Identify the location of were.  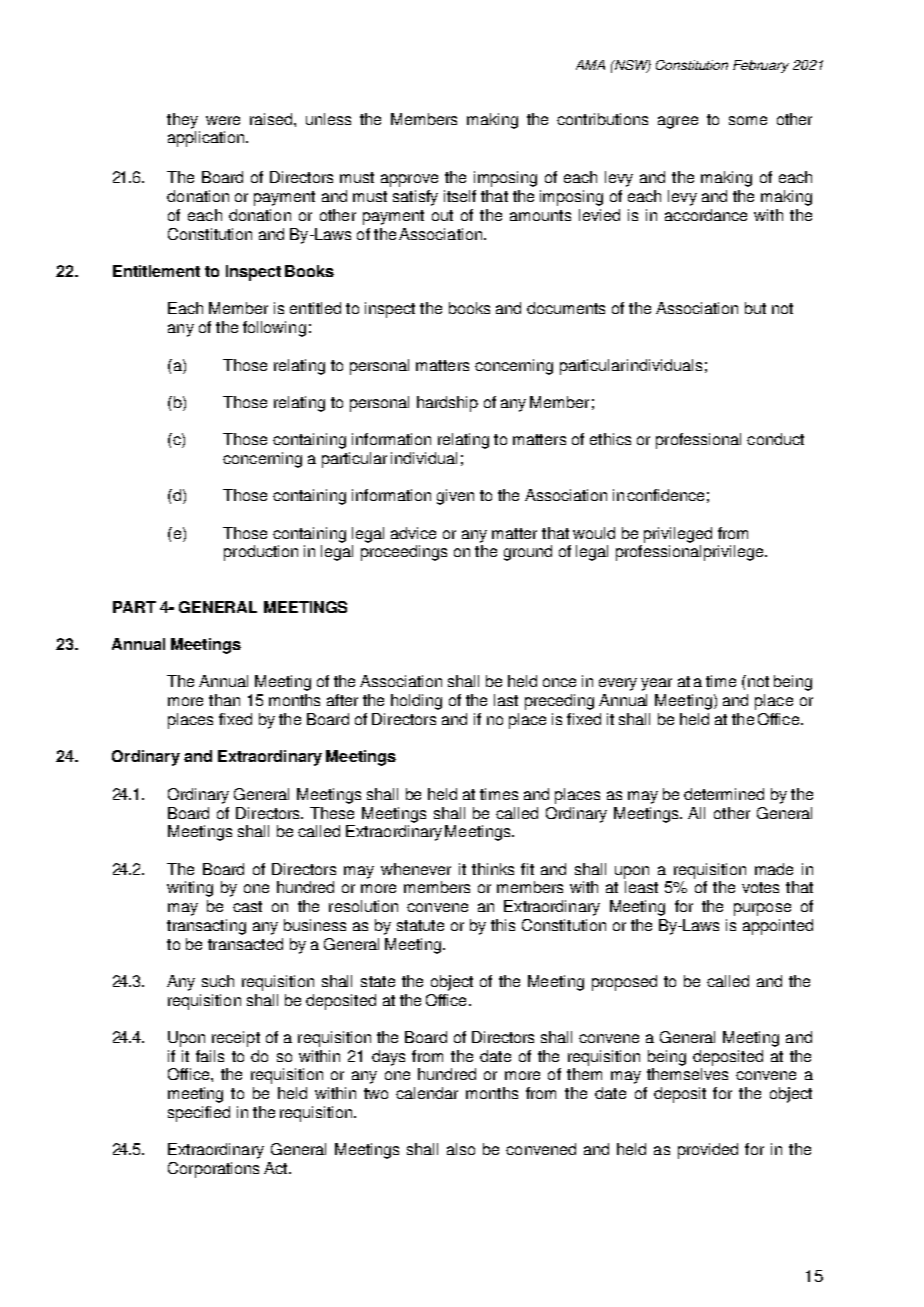
(223, 120).
